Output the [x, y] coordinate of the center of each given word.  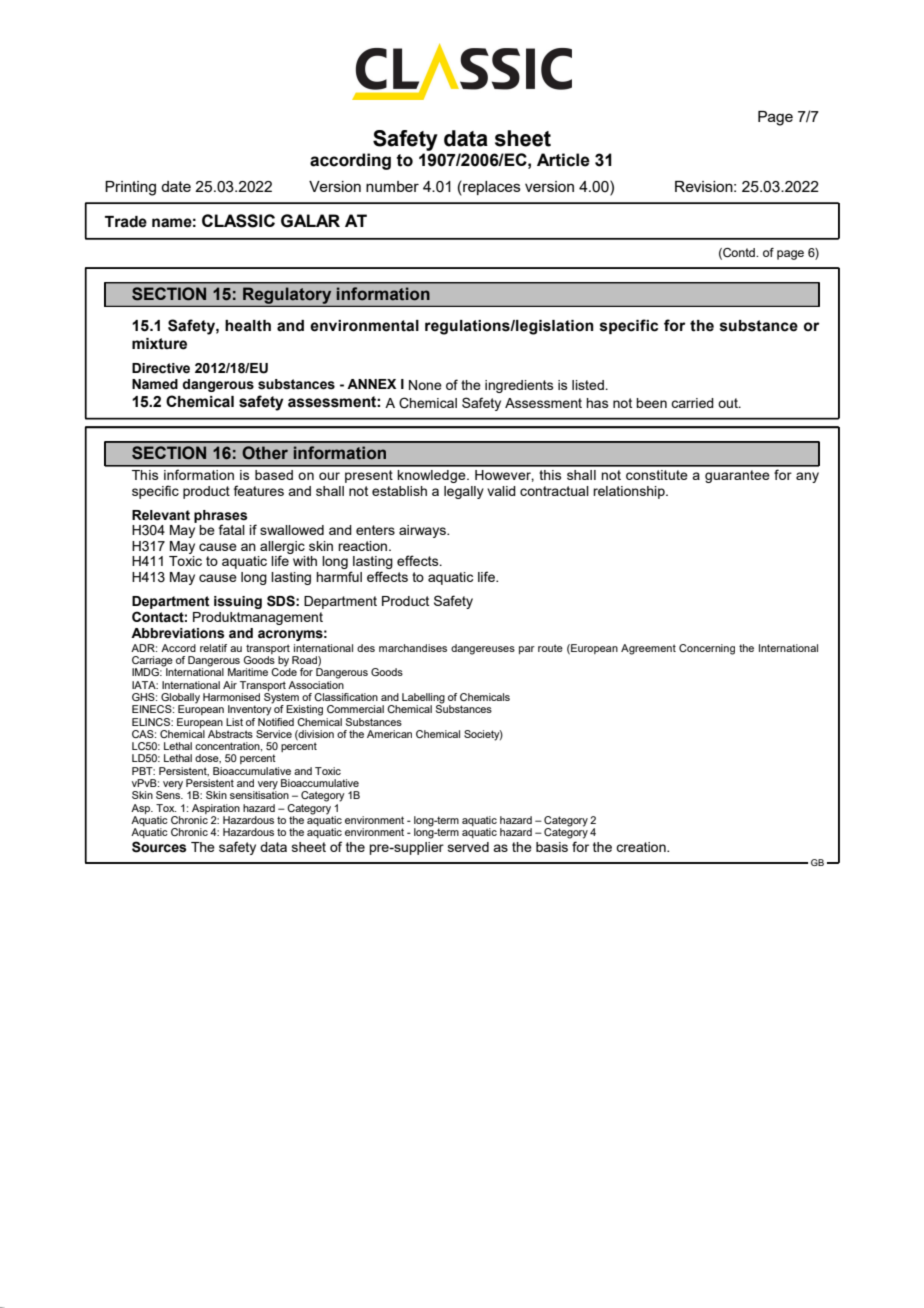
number [392, 186]
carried [692, 403]
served [468, 847]
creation [642, 847]
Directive [161, 368]
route [550, 648]
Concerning [707, 649]
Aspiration [216, 809]
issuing [238, 602]
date [176, 186]
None [425, 385]
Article [563, 160]
